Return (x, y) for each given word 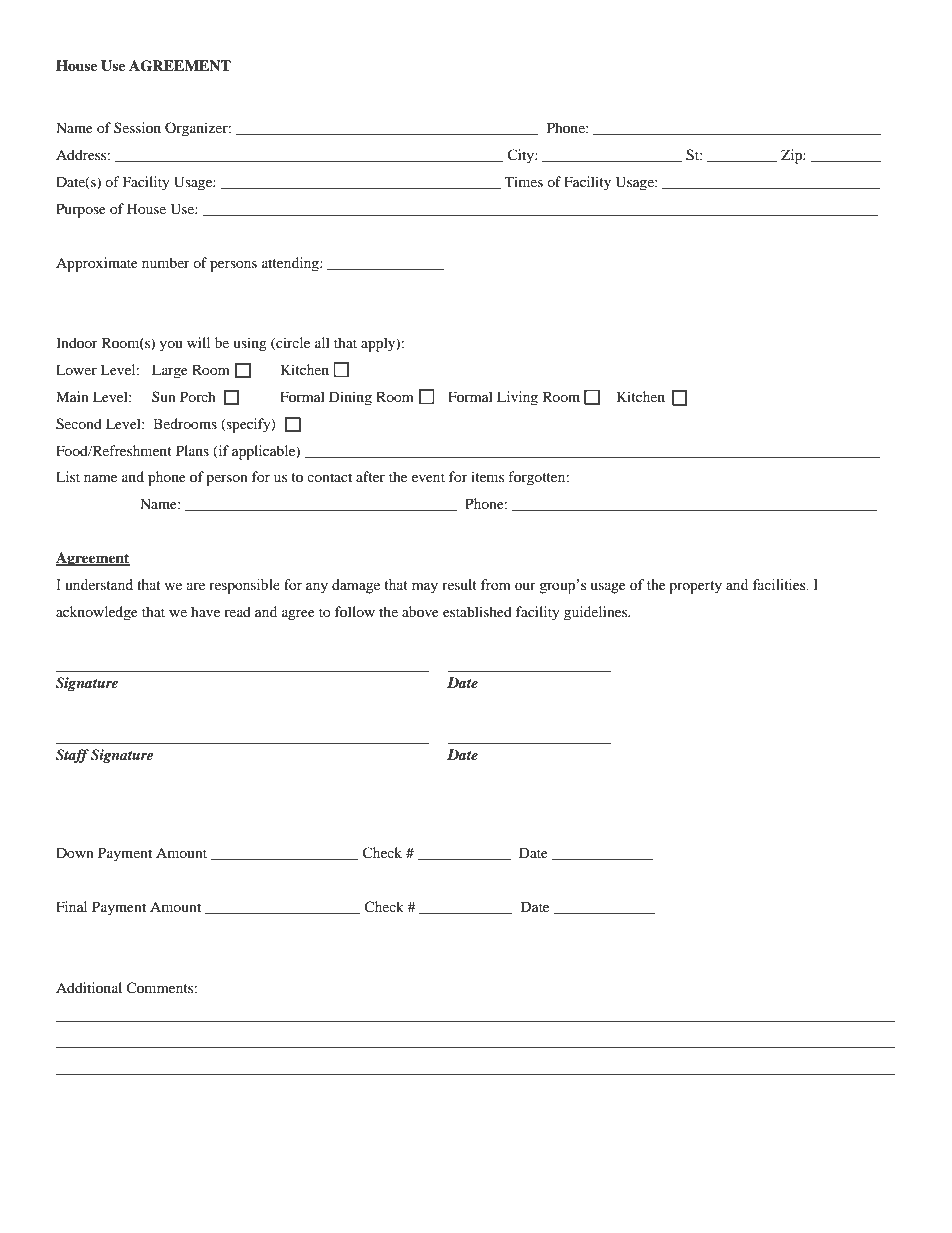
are (195, 586)
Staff (72, 756)
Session (137, 127)
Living (517, 398)
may (425, 588)
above (420, 611)
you (170, 346)
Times (524, 181)
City (522, 156)
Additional (89, 987)
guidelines (597, 613)
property (695, 587)
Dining (350, 398)
